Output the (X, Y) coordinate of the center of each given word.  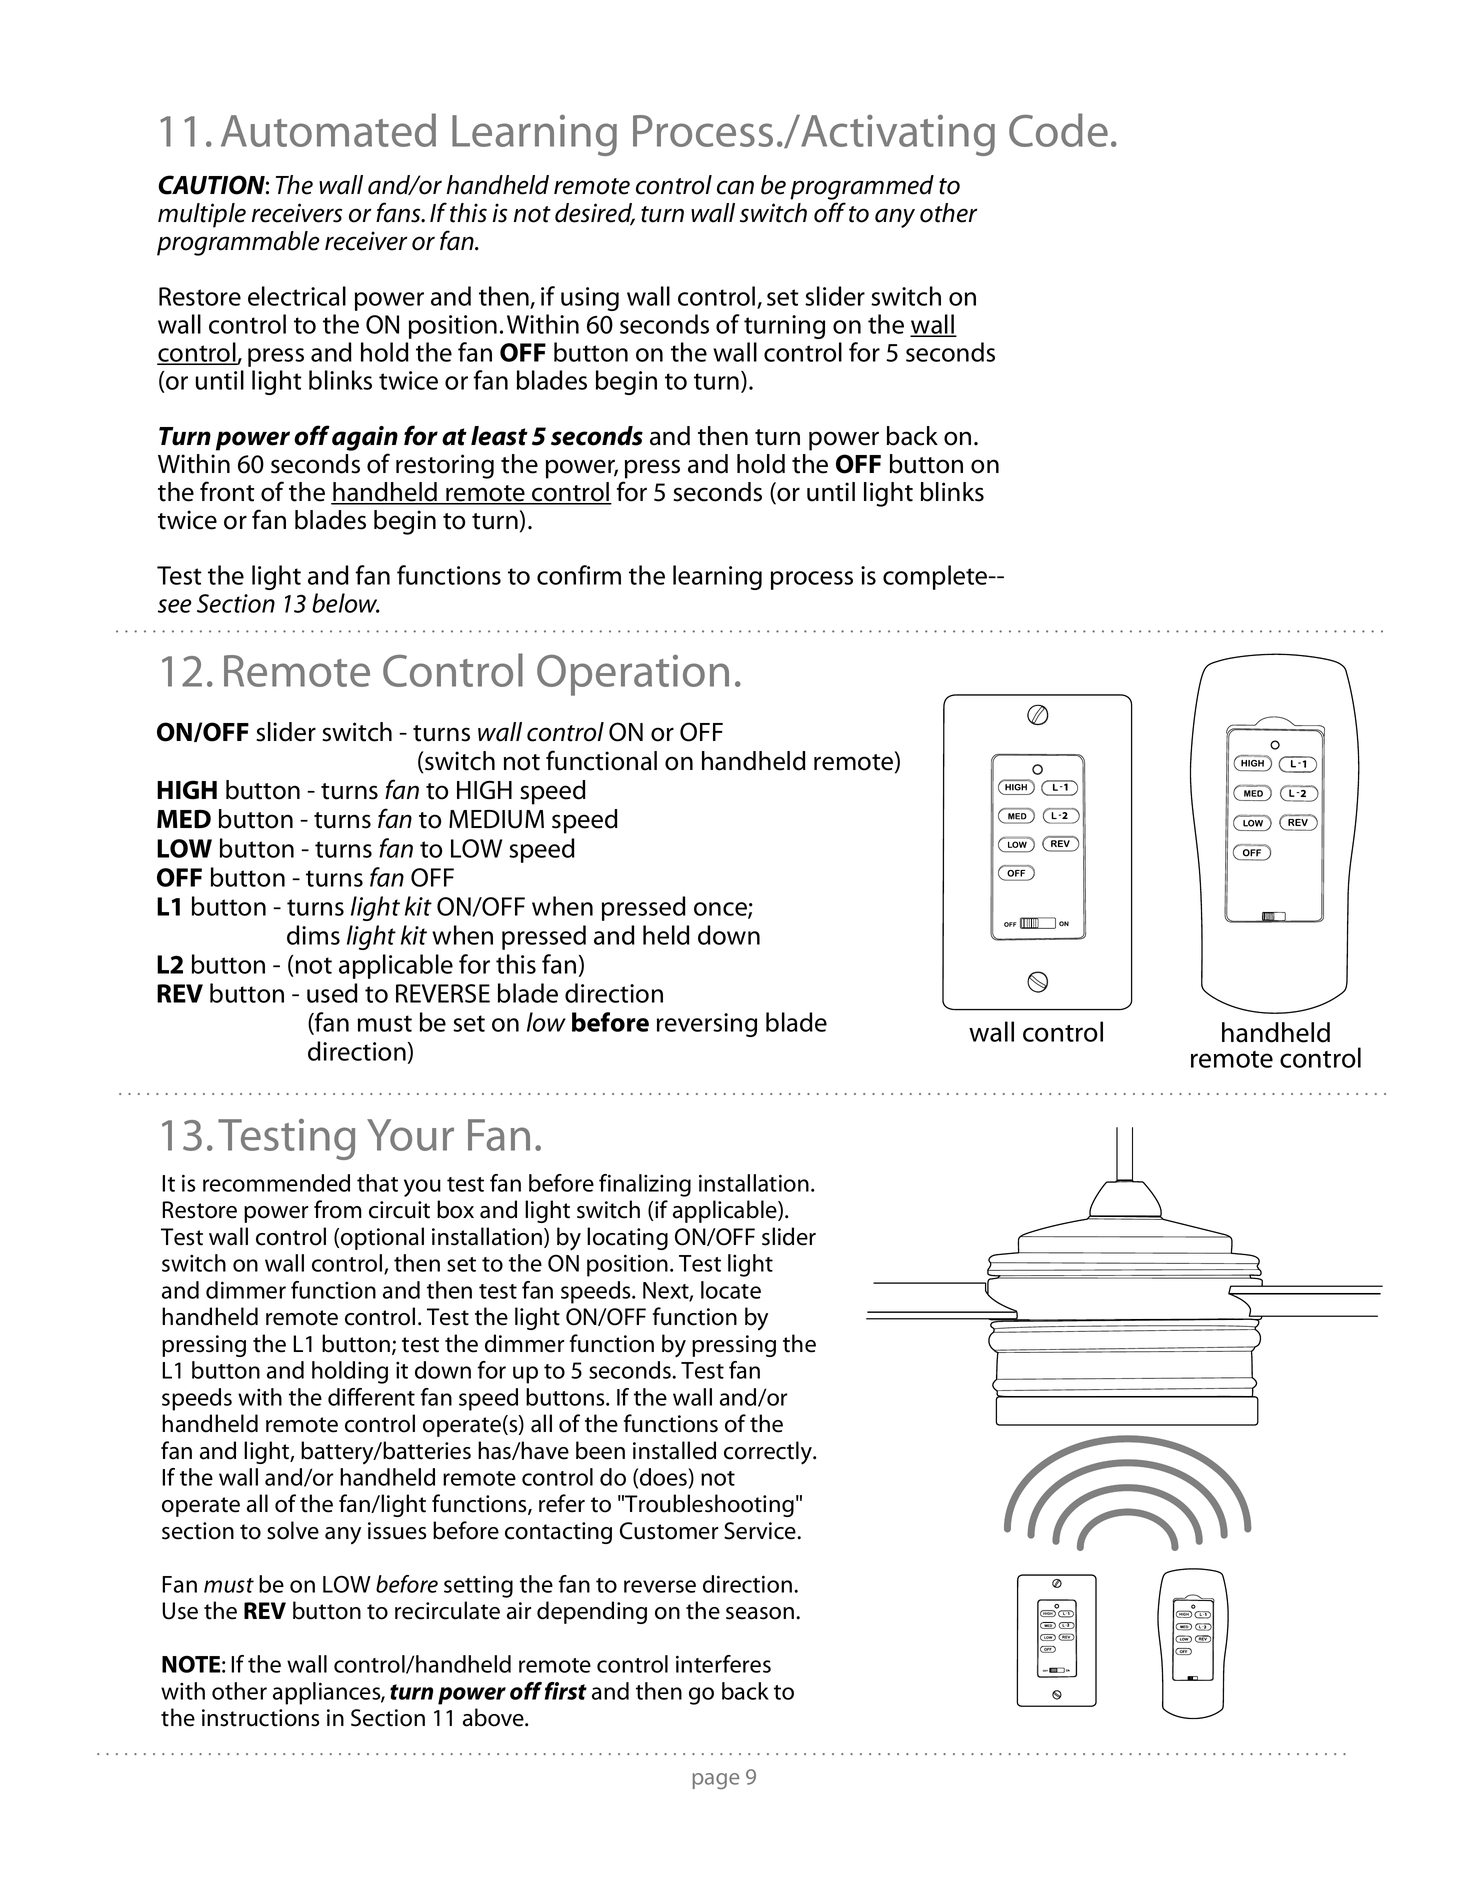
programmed (862, 187)
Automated (328, 130)
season (760, 1613)
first (566, 1691)
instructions (260, 1718)
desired (595, 214)
